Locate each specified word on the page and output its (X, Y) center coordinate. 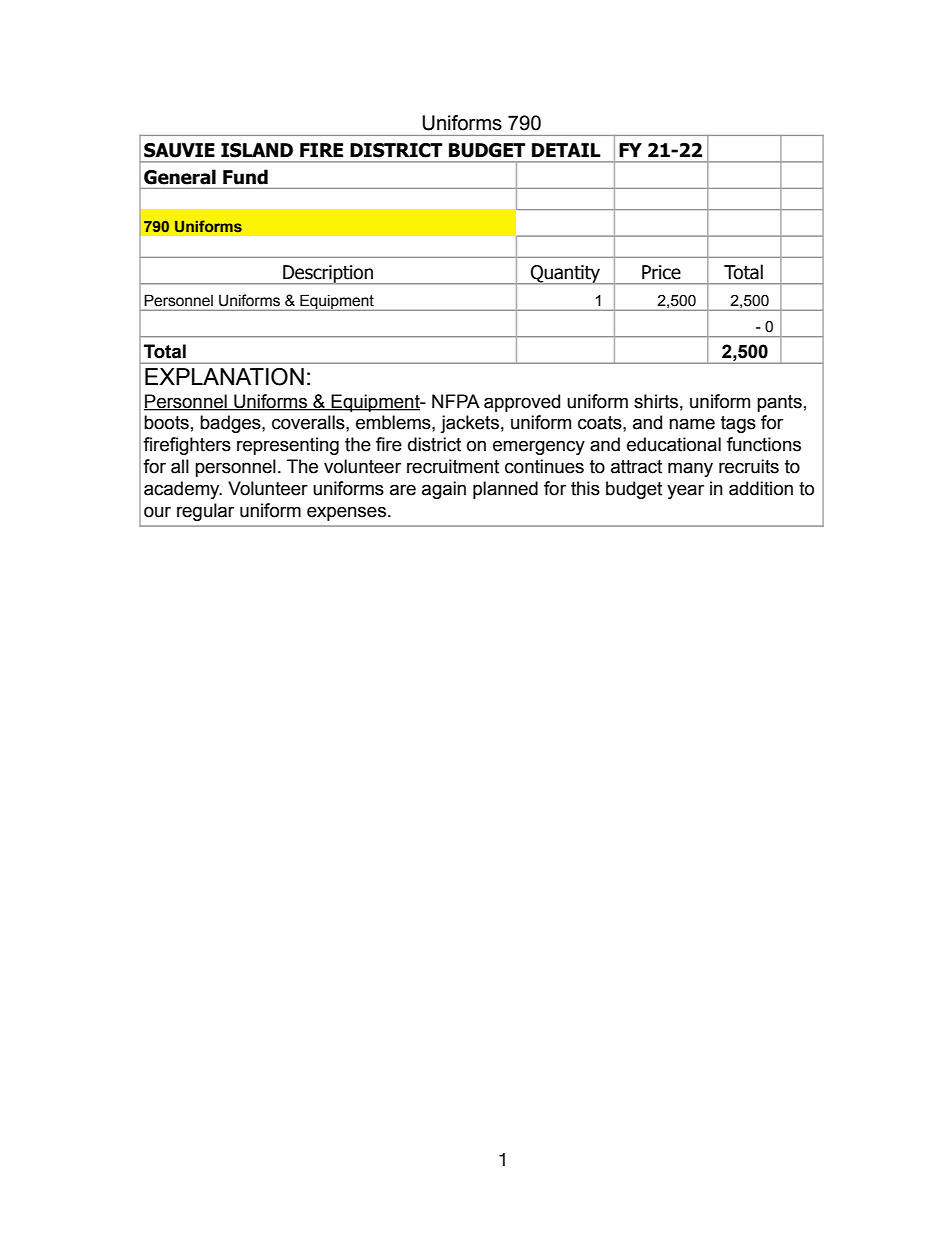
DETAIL (566, 150)
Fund (245, 177)
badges (231, 424)
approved (522, 403)
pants (779, 403)
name (692, 424)
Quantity (566, 275)
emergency (539, 447)
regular (205, 512)
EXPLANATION (224, 377)
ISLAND (257, 150)
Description (328, 275)
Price (661, 272)
